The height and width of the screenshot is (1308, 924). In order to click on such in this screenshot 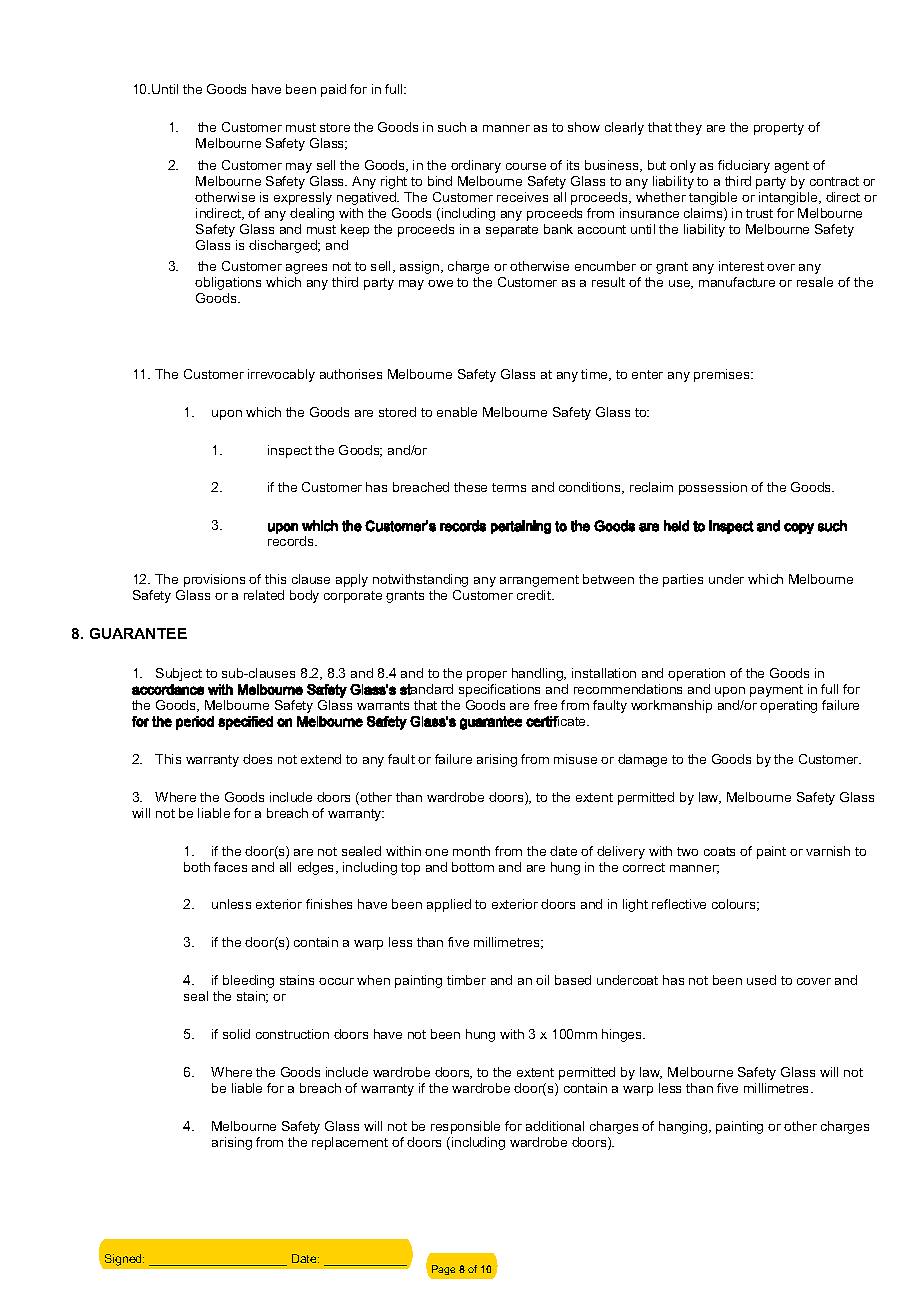, I will do `click(452, 127)`.
